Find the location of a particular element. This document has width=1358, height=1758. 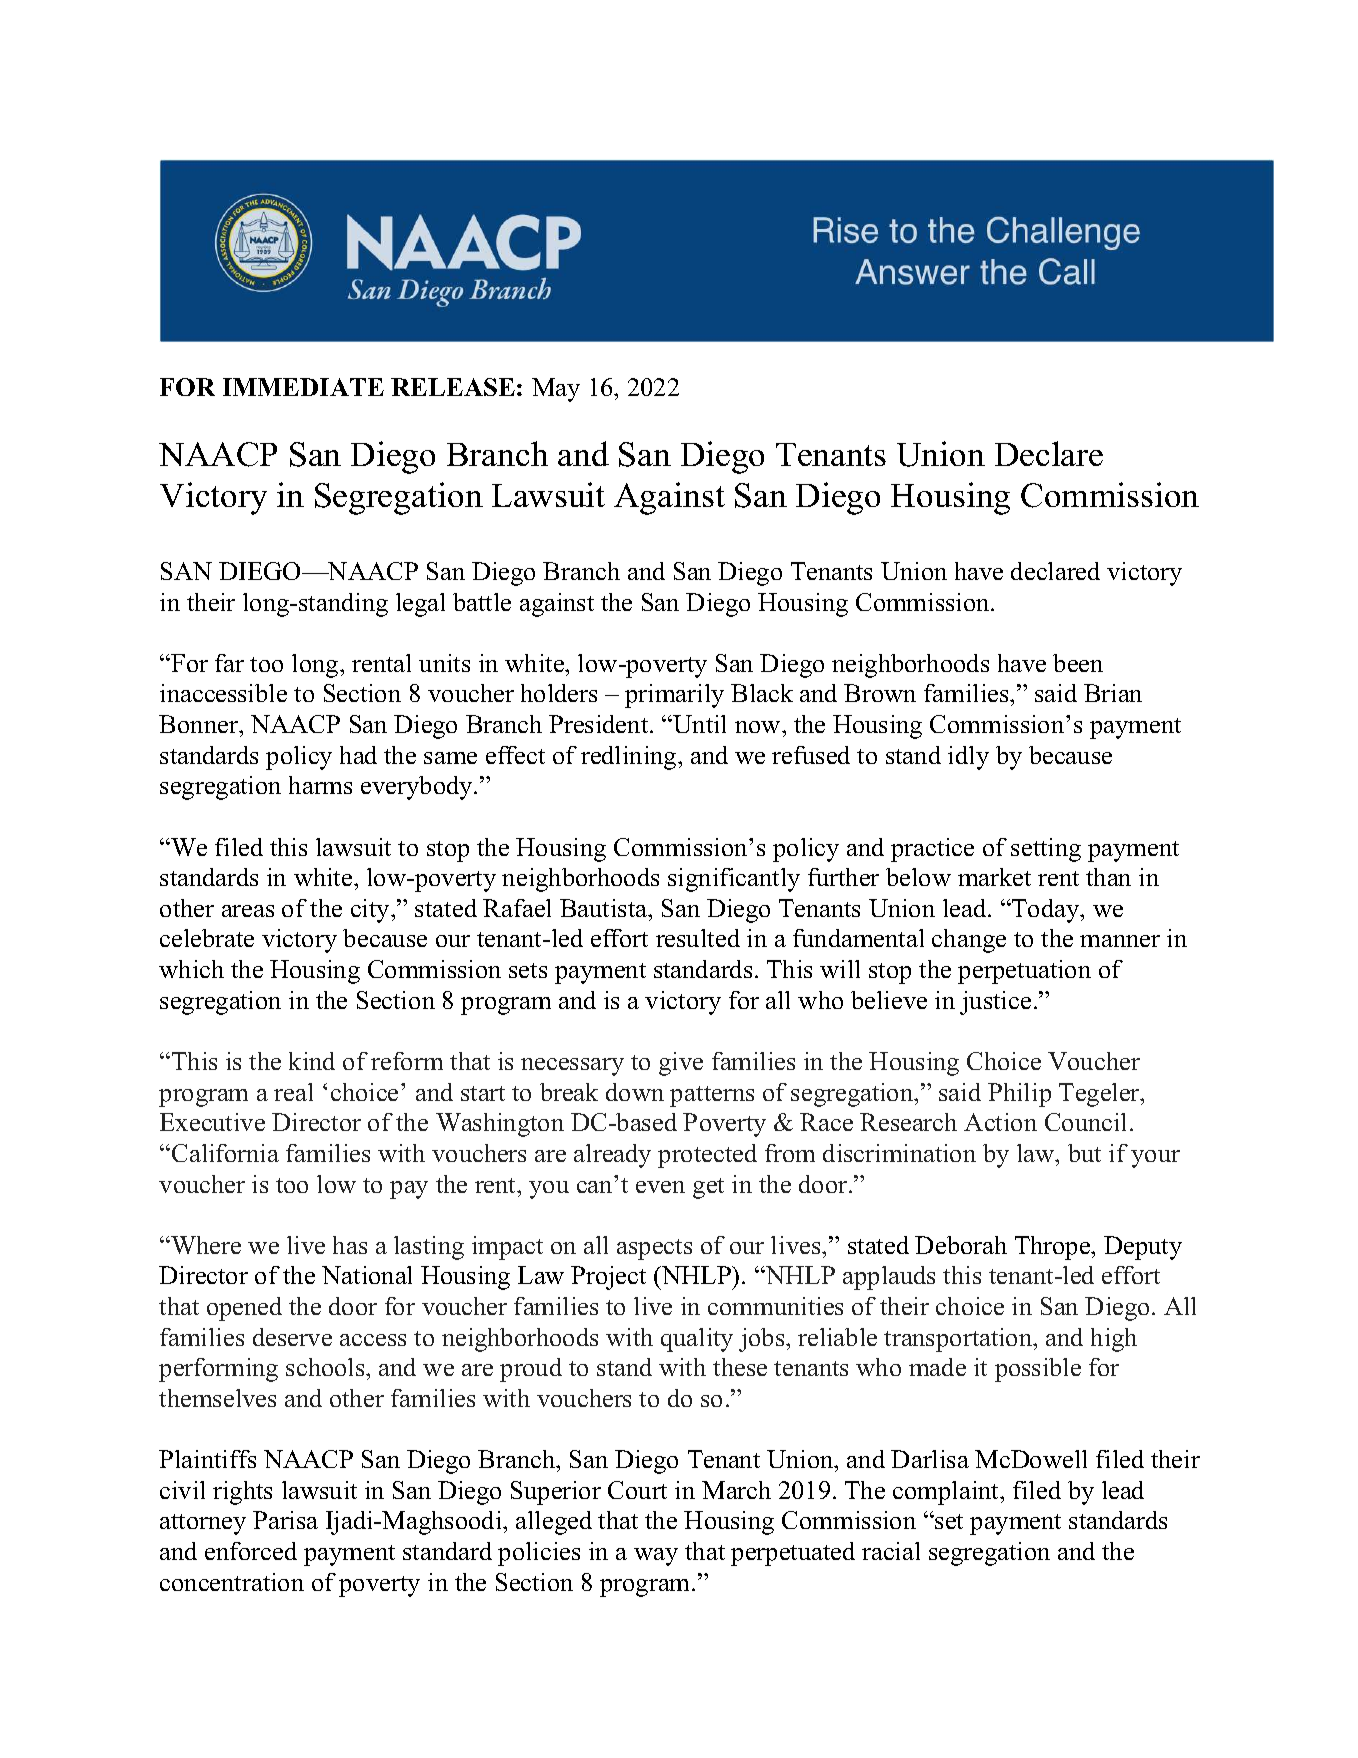

been is located at coordinates (1078, 663).
